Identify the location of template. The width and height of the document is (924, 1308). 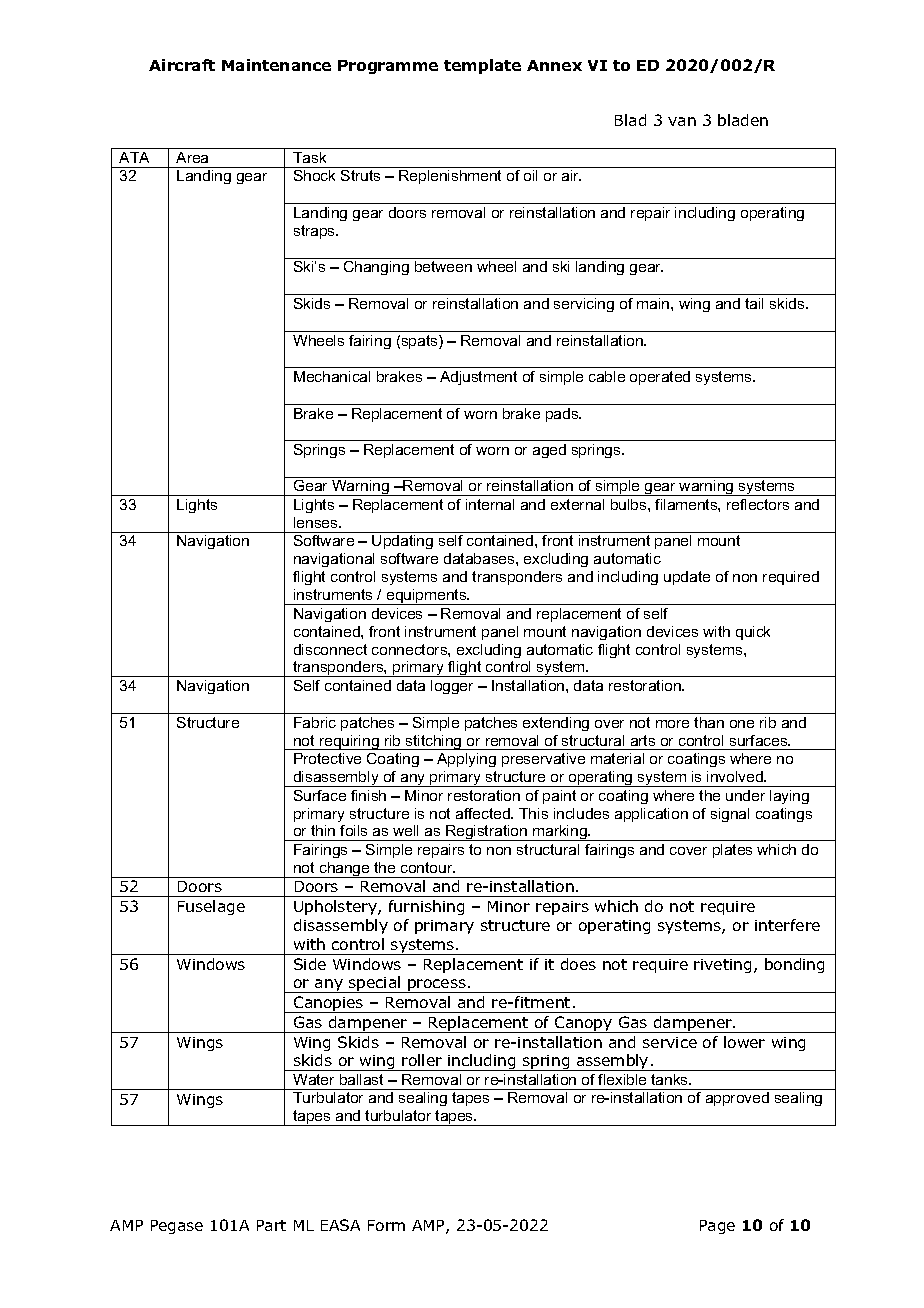
(482, 66).
